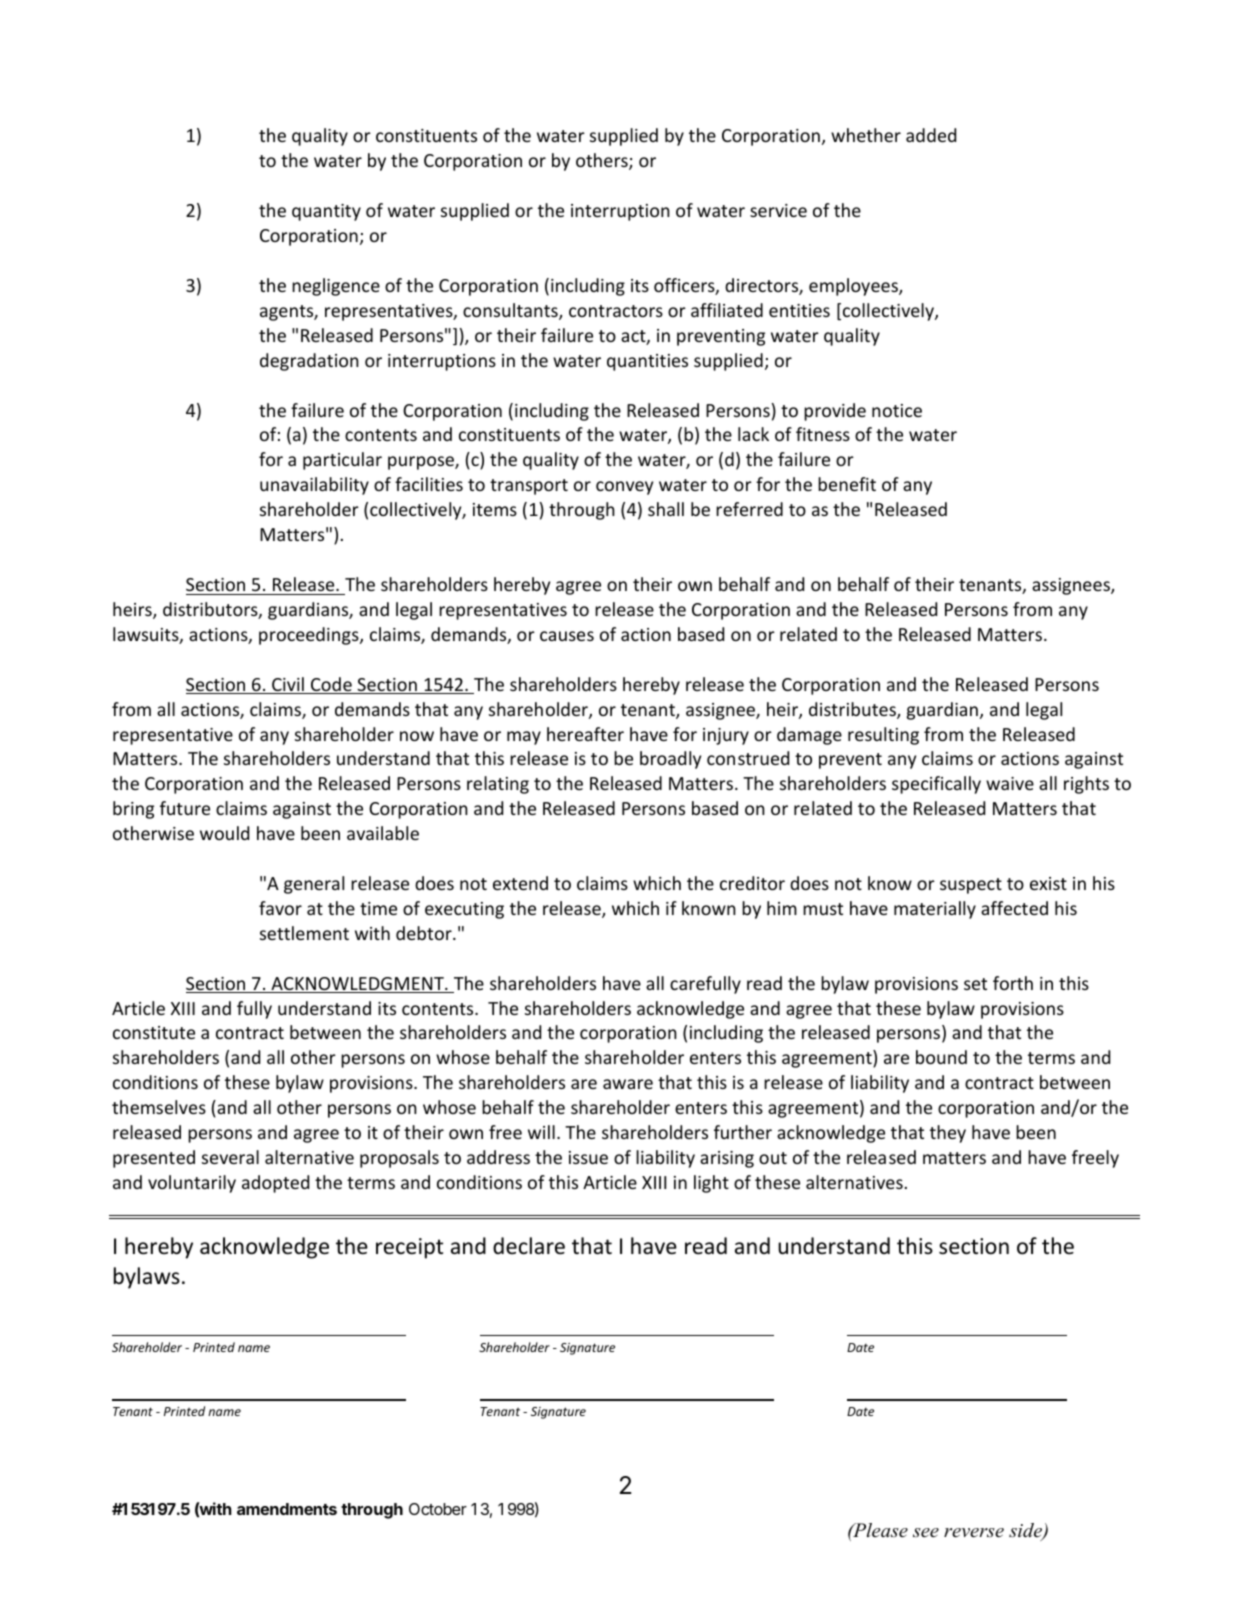 This document has height=1616, width=1249. What do you see at coordinates (778, 210) in the document?
I see `service` at bounding box center [778, 210].
